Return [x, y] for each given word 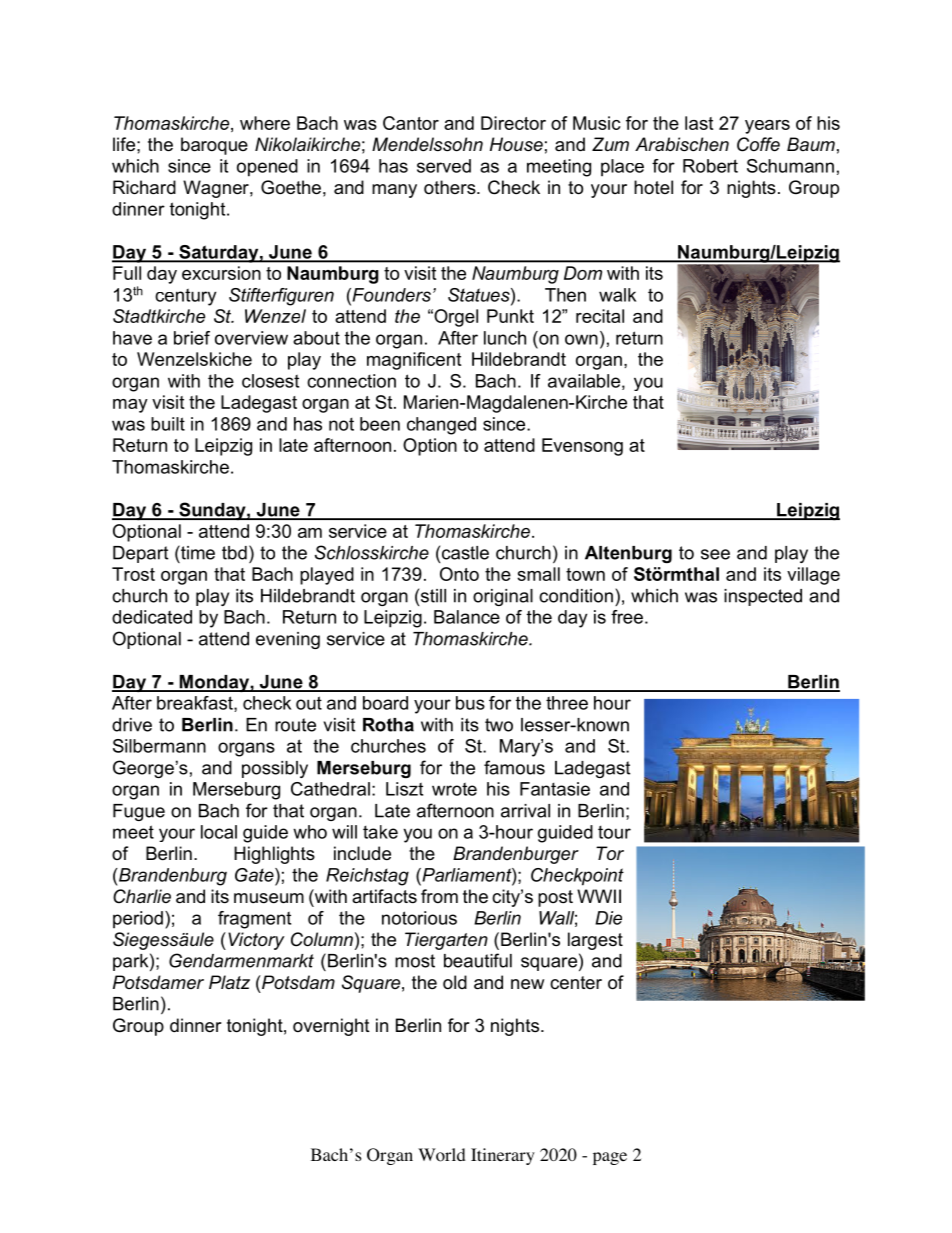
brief [192, 338]
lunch [505, 338]
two [499, 725]
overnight [331, 1027]
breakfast [196, 704]
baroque [214, 146]
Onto [459, 574]
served [444, 166]
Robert [710, 166]
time [197, 552]
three [567, 703]
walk [617, 295]
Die [608, 918]
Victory [256, 941]
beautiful [478, 960]
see [715, 554]
